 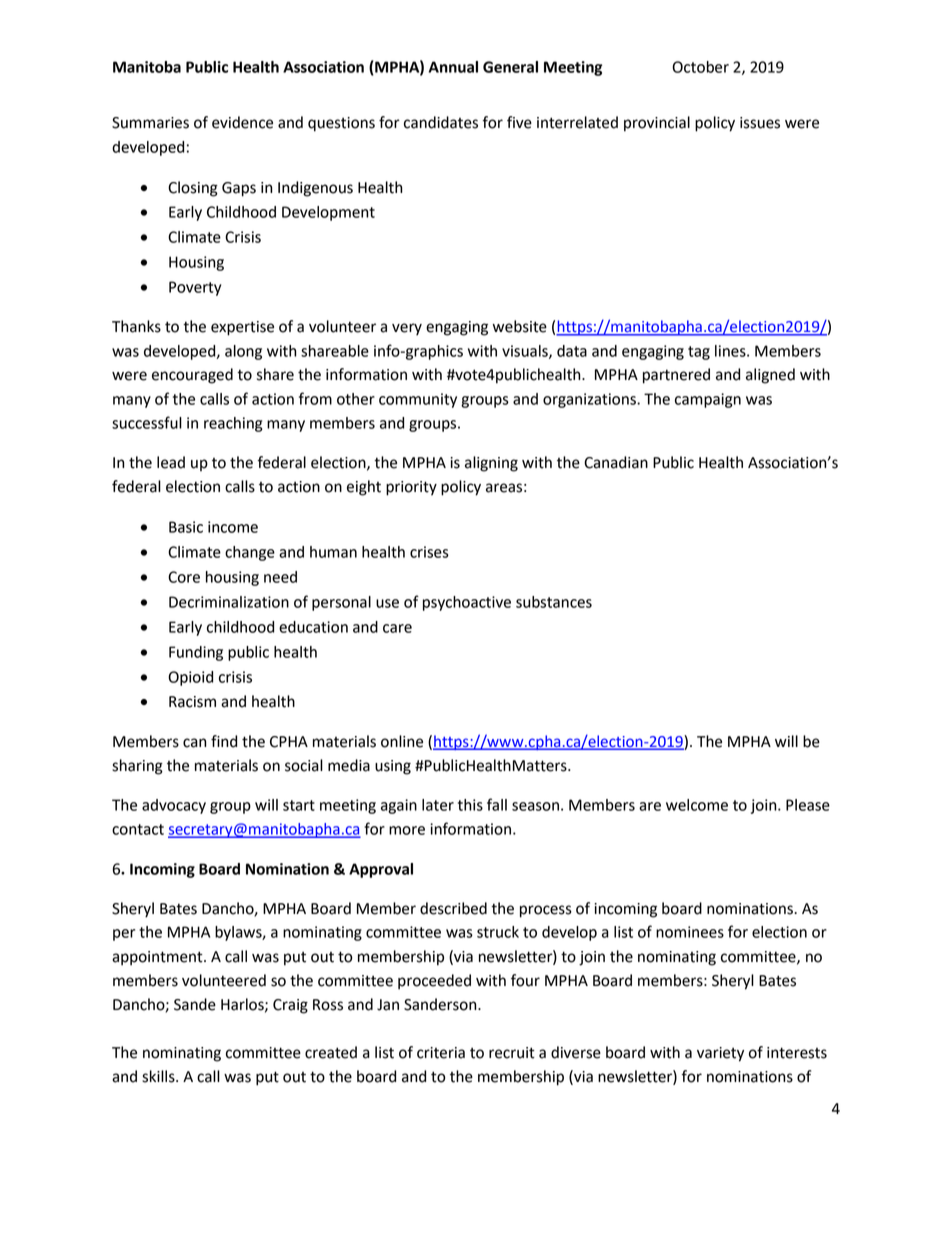 I want to click on skills, so click(x=159, y=1076).
